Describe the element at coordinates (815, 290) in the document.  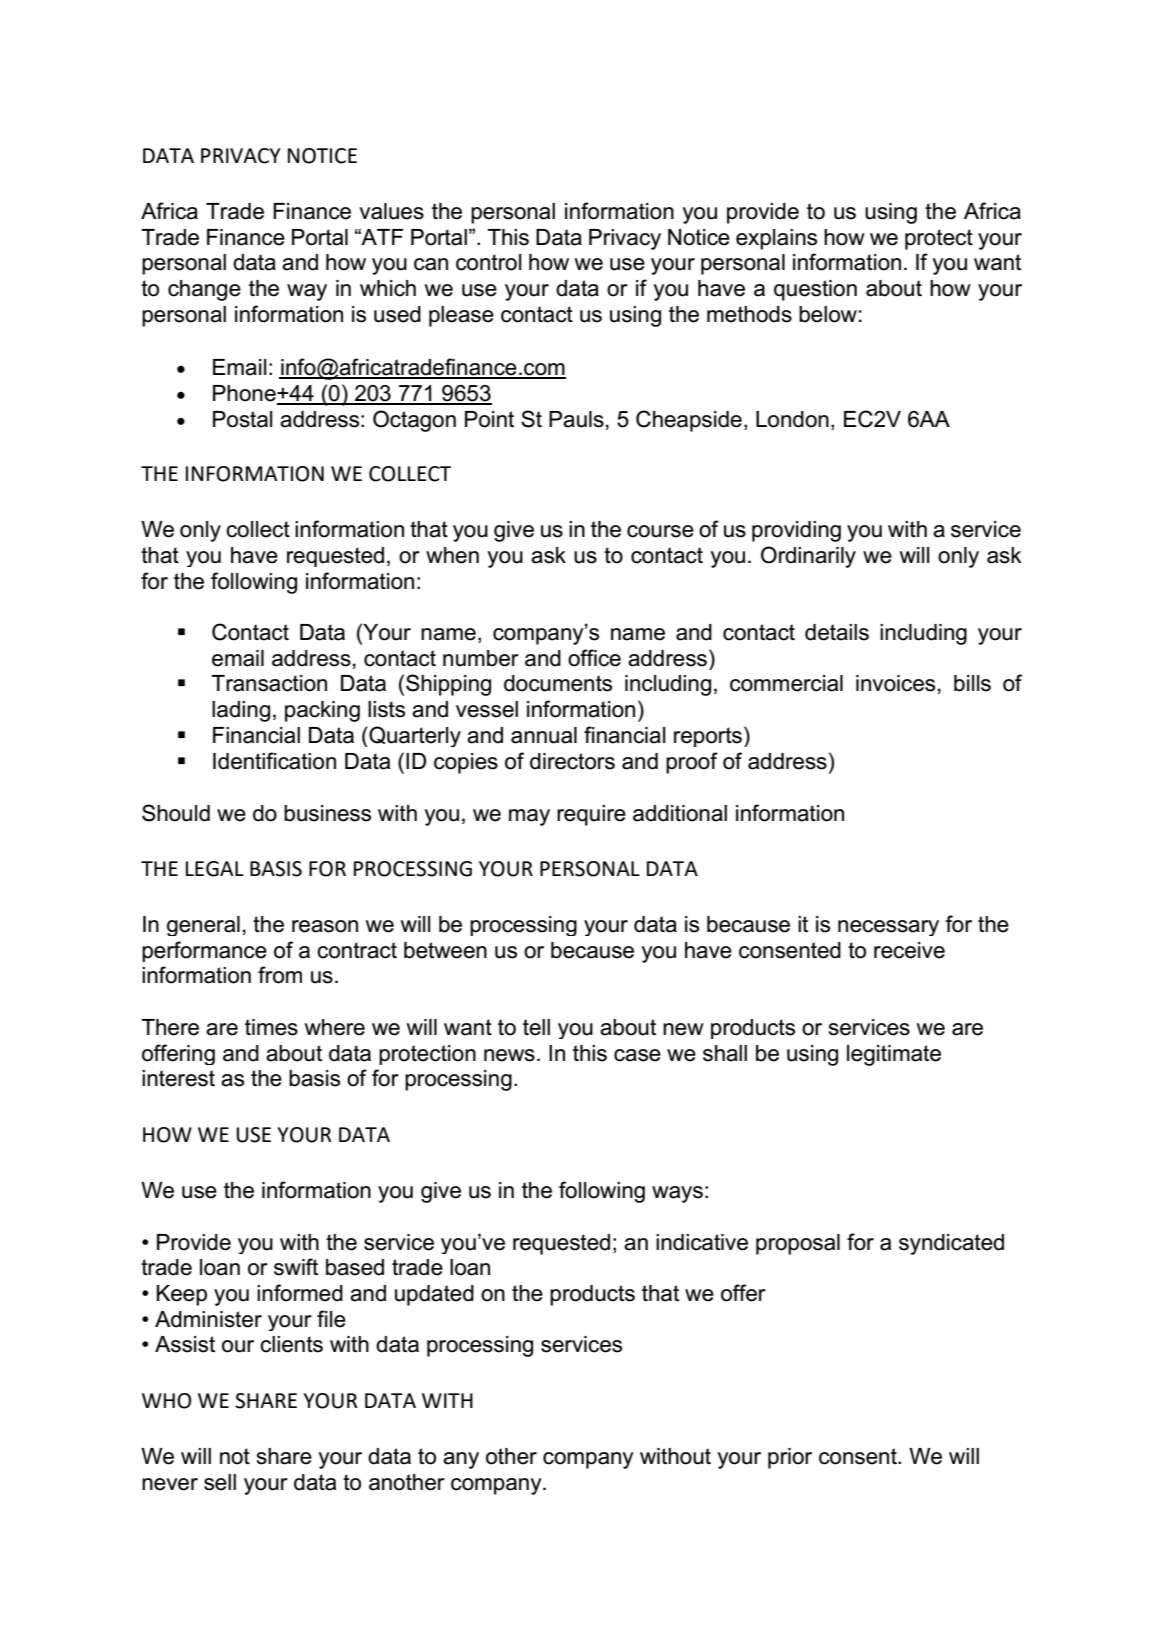
I see `question` at that location.
